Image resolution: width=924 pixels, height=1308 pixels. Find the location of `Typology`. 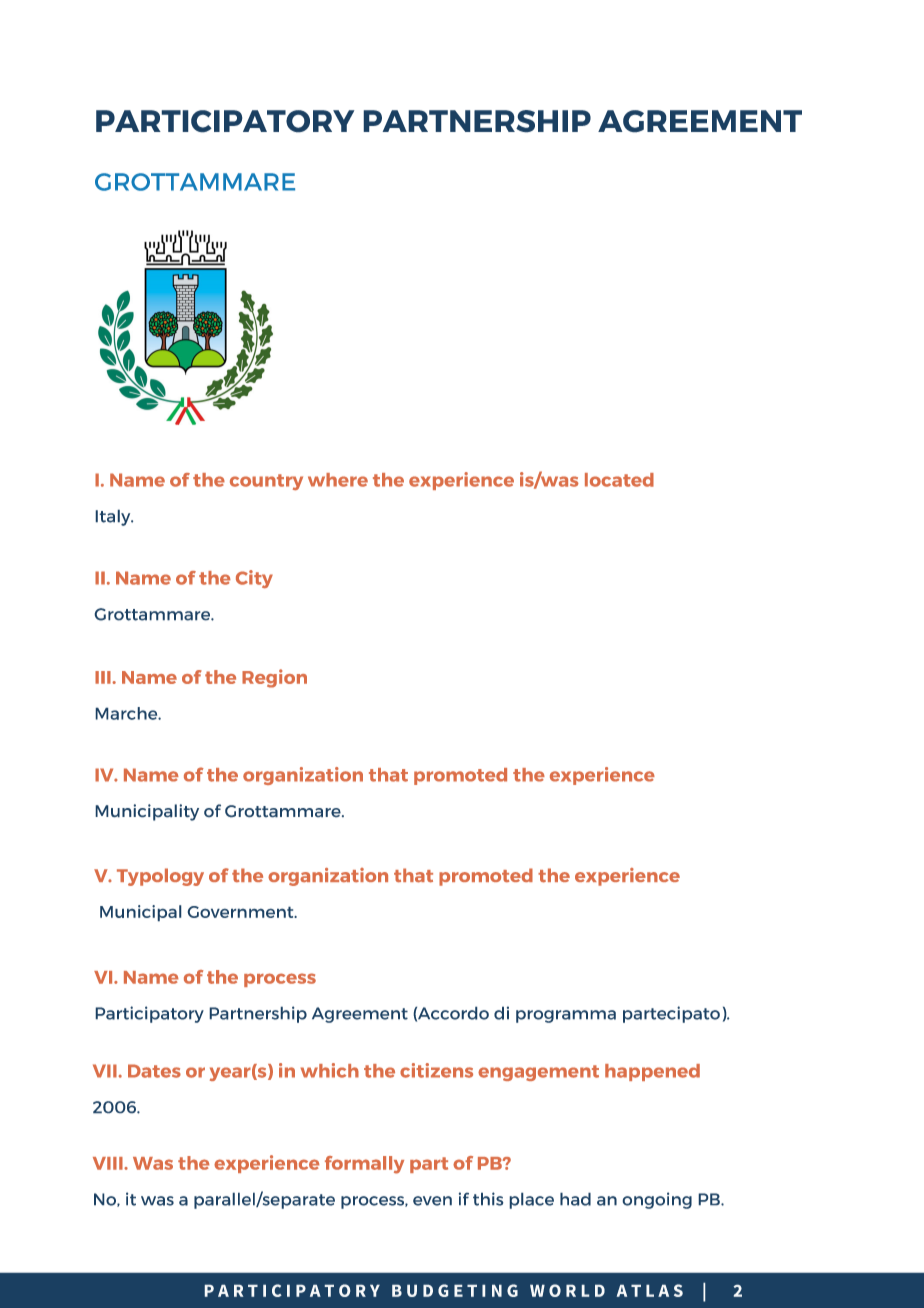

Typology is located at coordinates (160, 877).
